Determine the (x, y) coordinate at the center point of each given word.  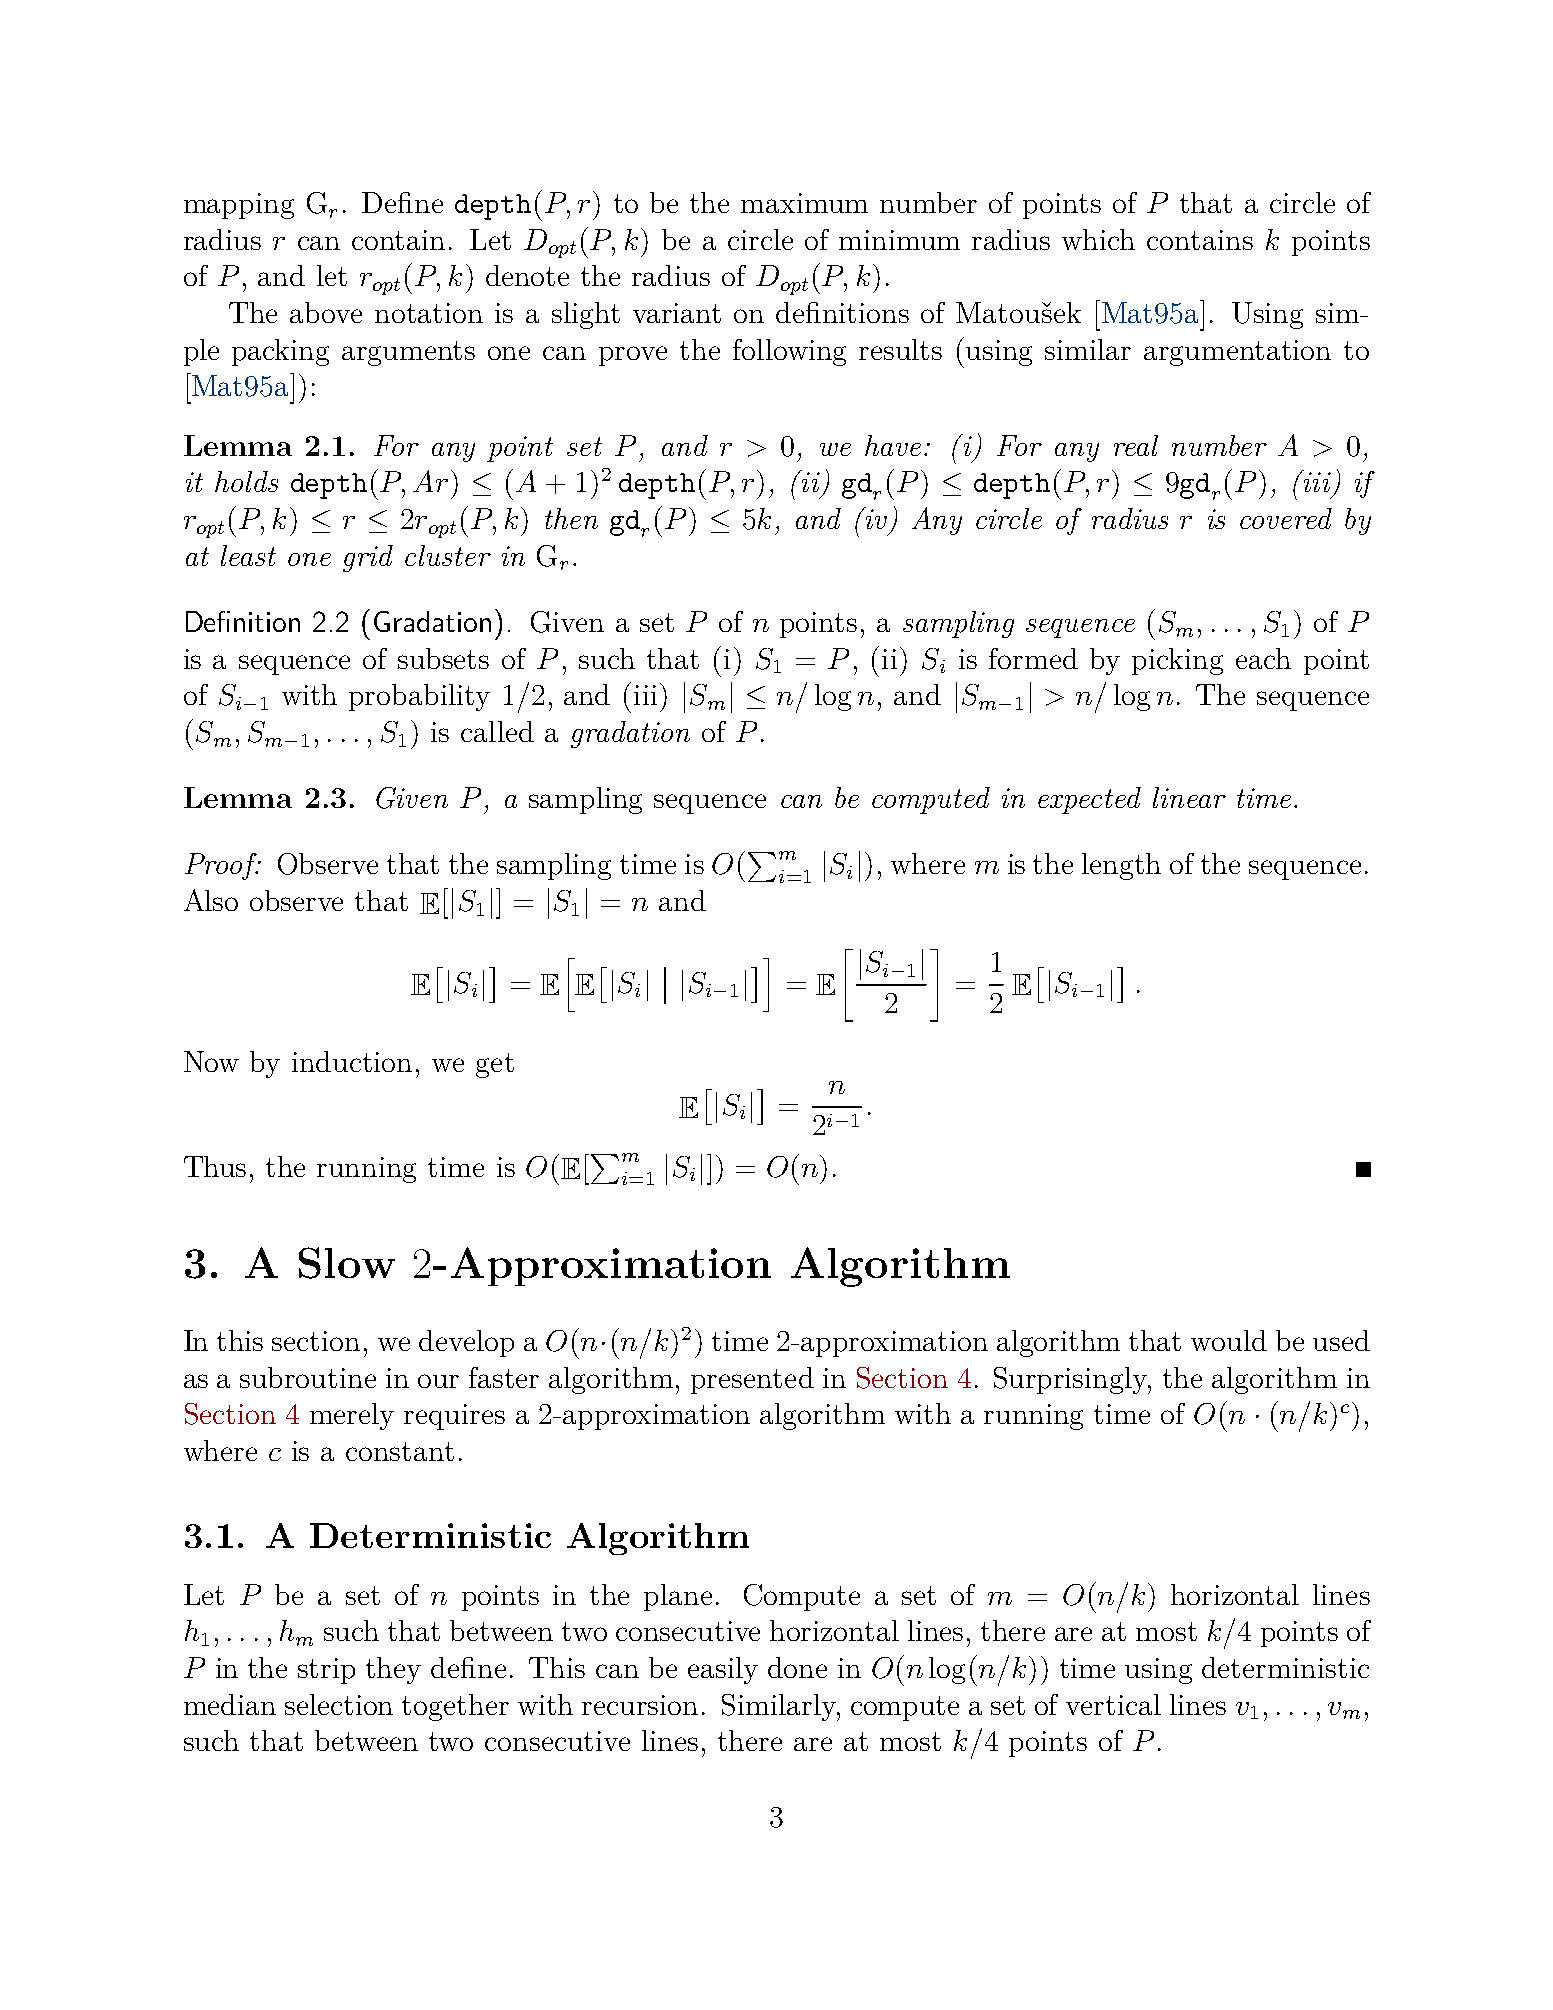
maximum (804, 203)
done (797, 1667)
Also (211, 900)
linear (1189, 797)
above (326, 312)
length (1121, 866)
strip (326, 1671)
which (1098, 239)
